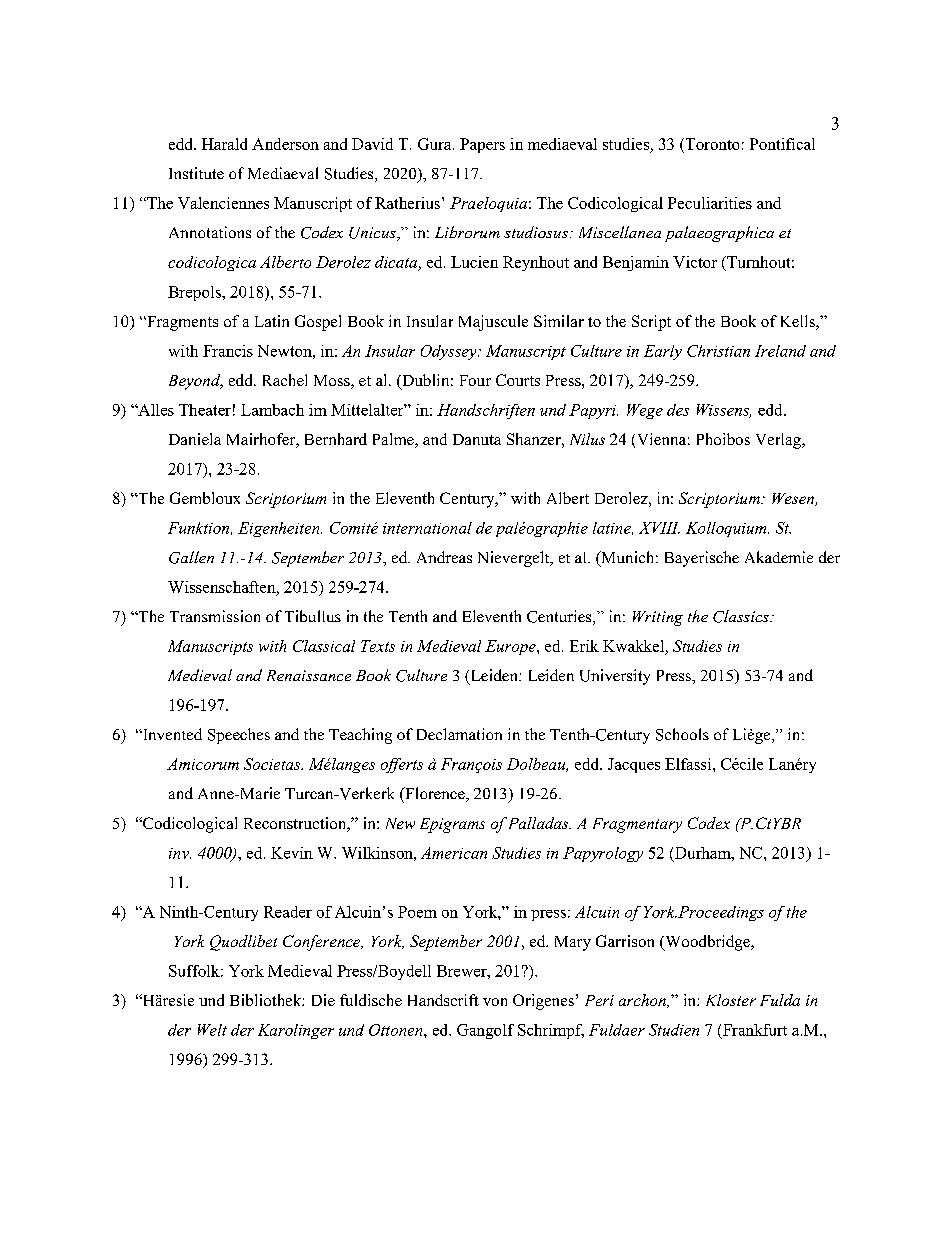 The height and width of the image is (1233, 952). Describe the element at coordinates (394, 440) in the image. I see `Palme` at that location.
